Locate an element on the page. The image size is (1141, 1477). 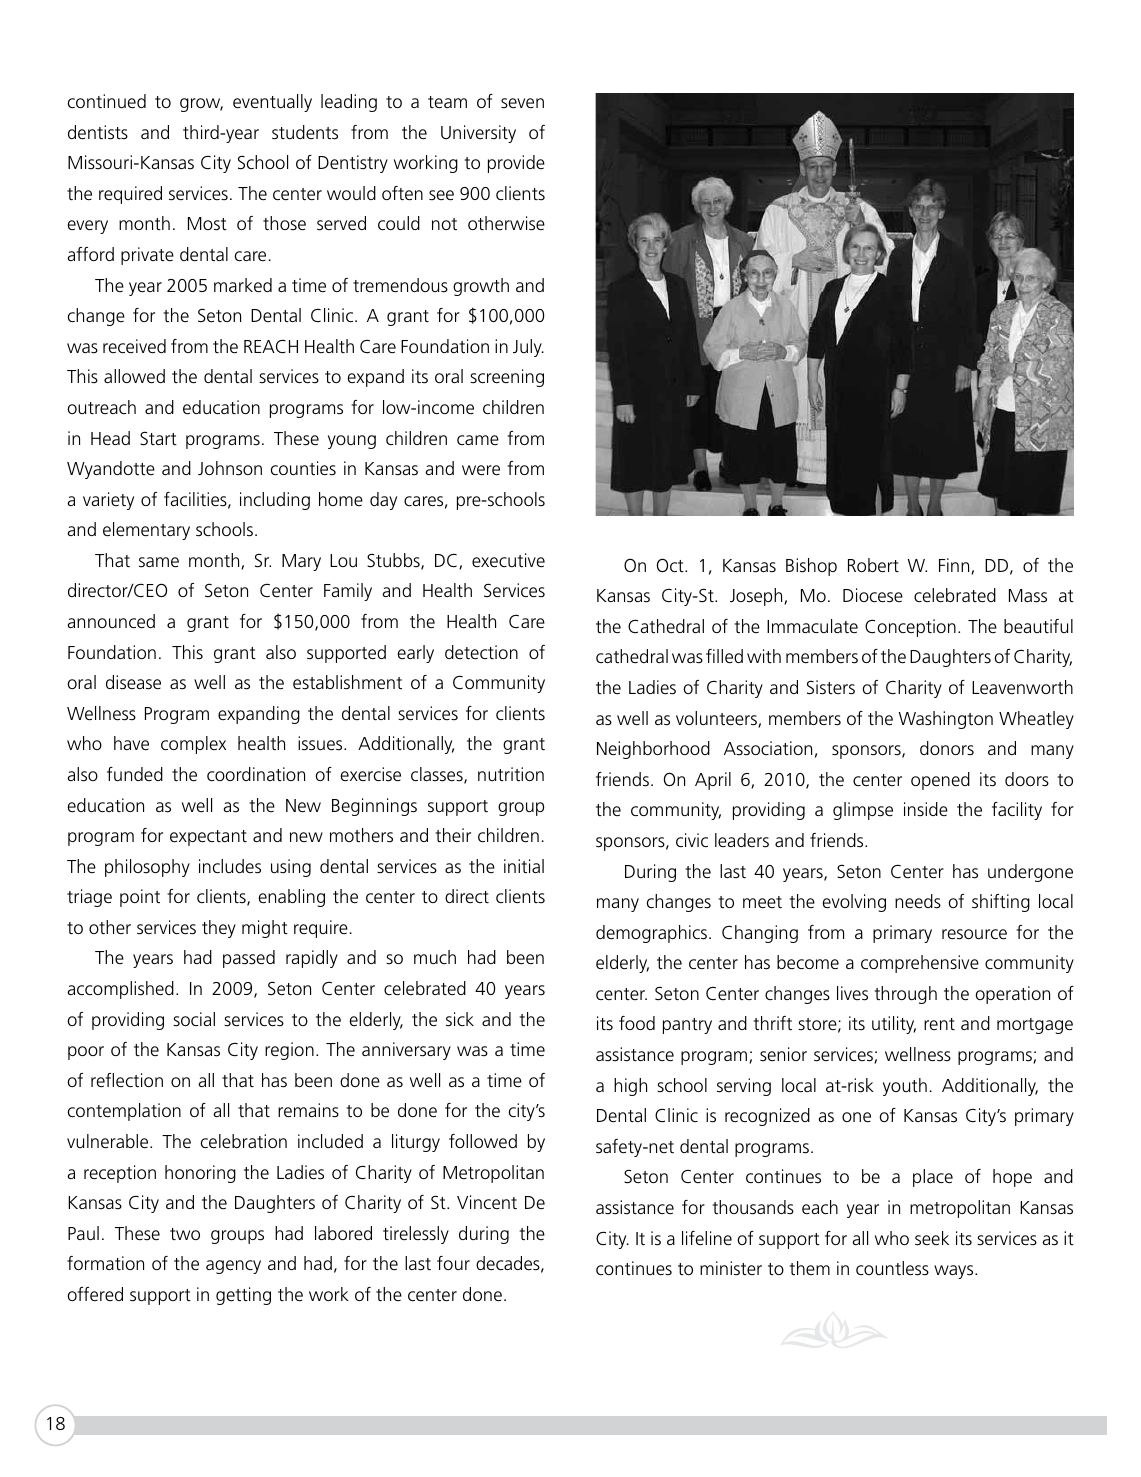
executive is located at coordinates (508, 560).
